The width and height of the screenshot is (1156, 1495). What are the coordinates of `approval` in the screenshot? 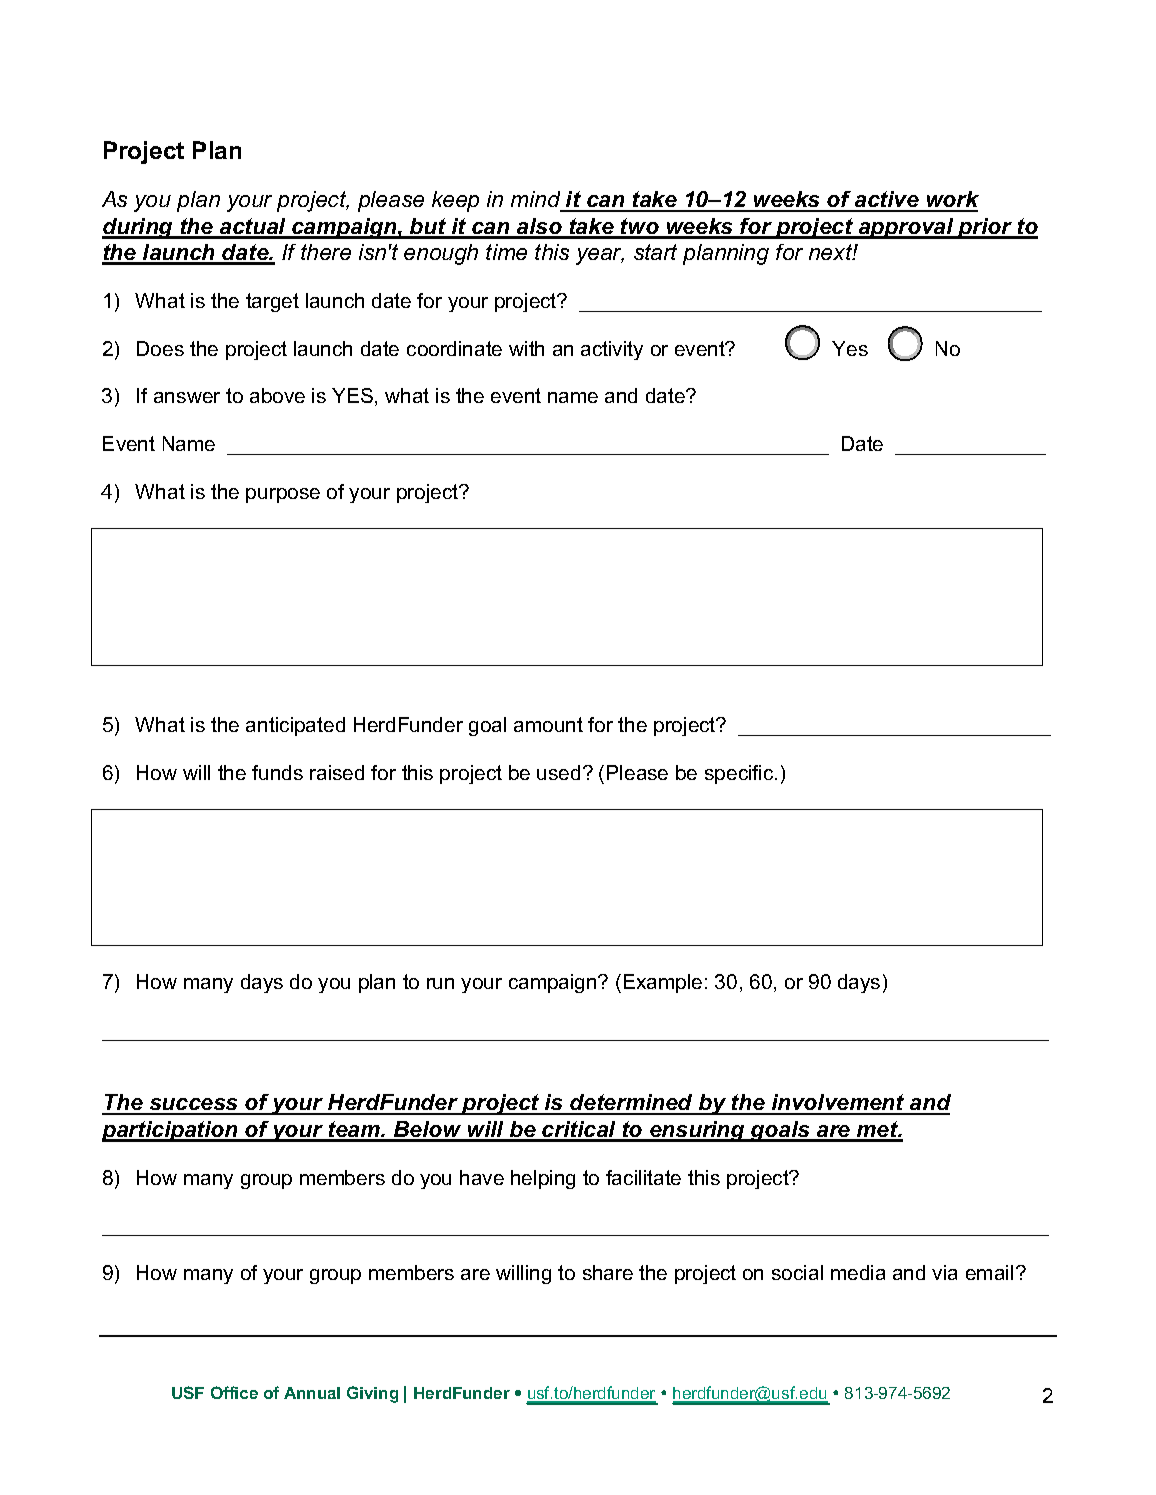 It's located at (906, 228).
